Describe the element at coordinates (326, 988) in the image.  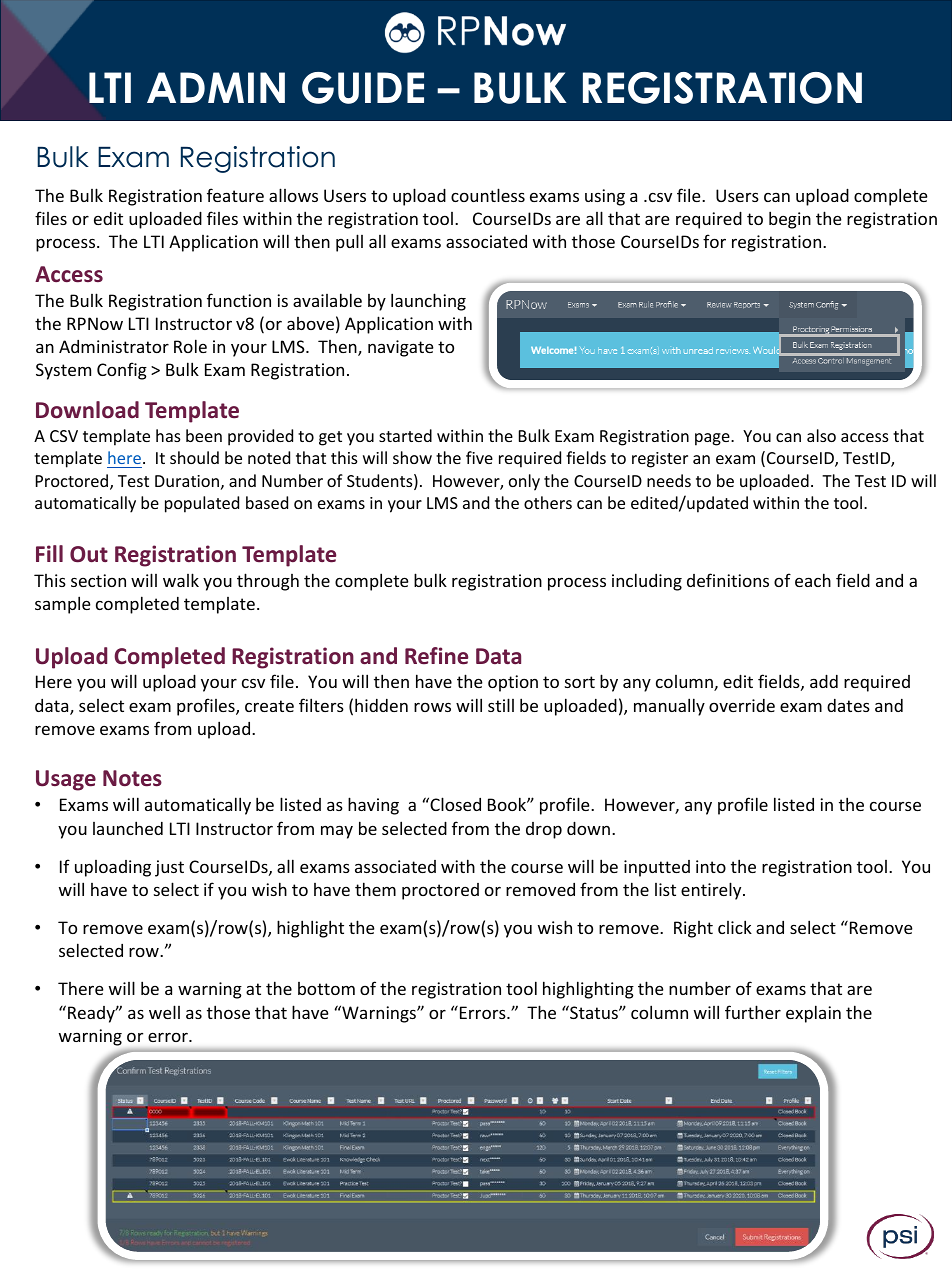
I see `bottom` at that location.
